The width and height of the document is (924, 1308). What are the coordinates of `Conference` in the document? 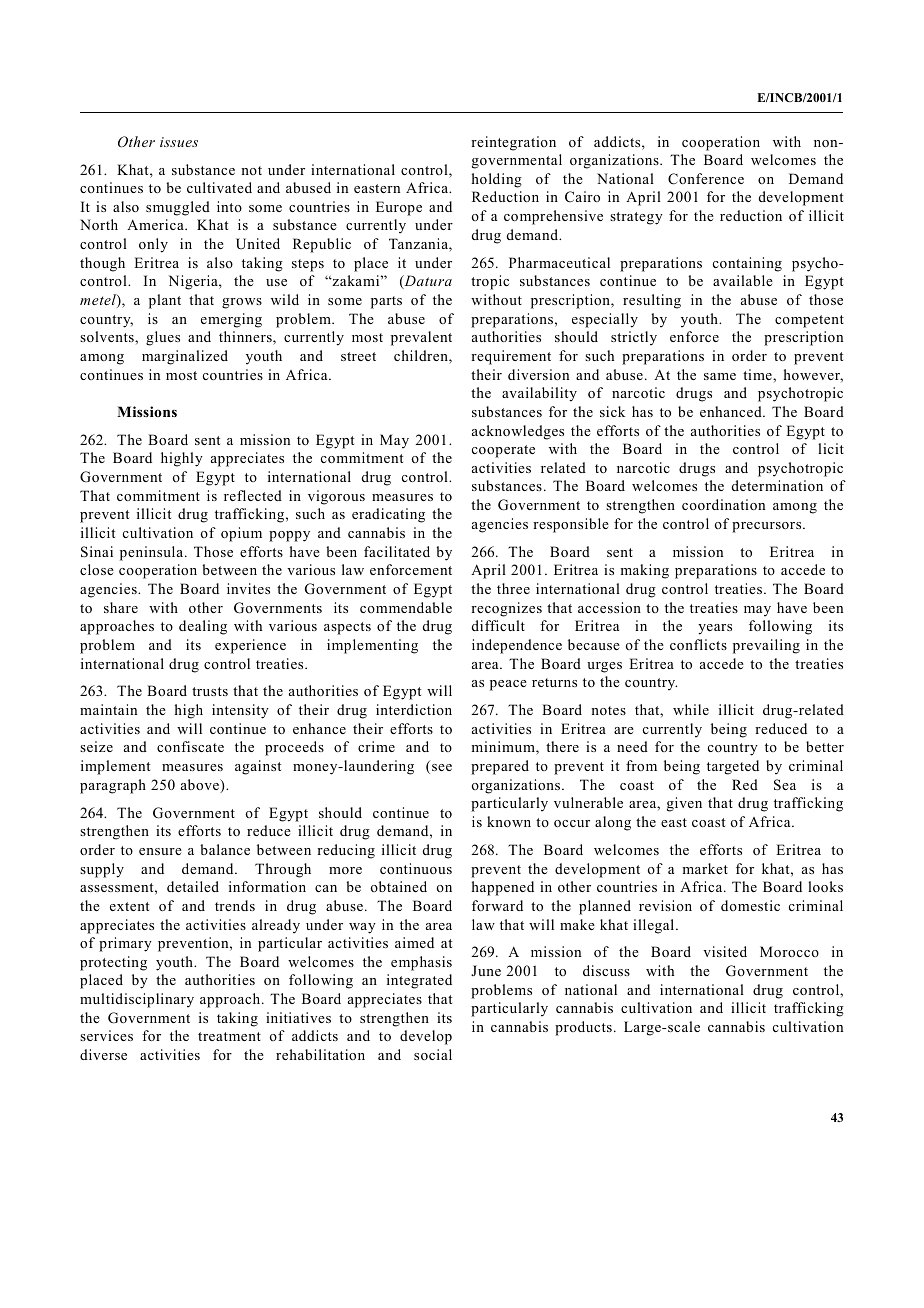 It's located at (706, 179).
